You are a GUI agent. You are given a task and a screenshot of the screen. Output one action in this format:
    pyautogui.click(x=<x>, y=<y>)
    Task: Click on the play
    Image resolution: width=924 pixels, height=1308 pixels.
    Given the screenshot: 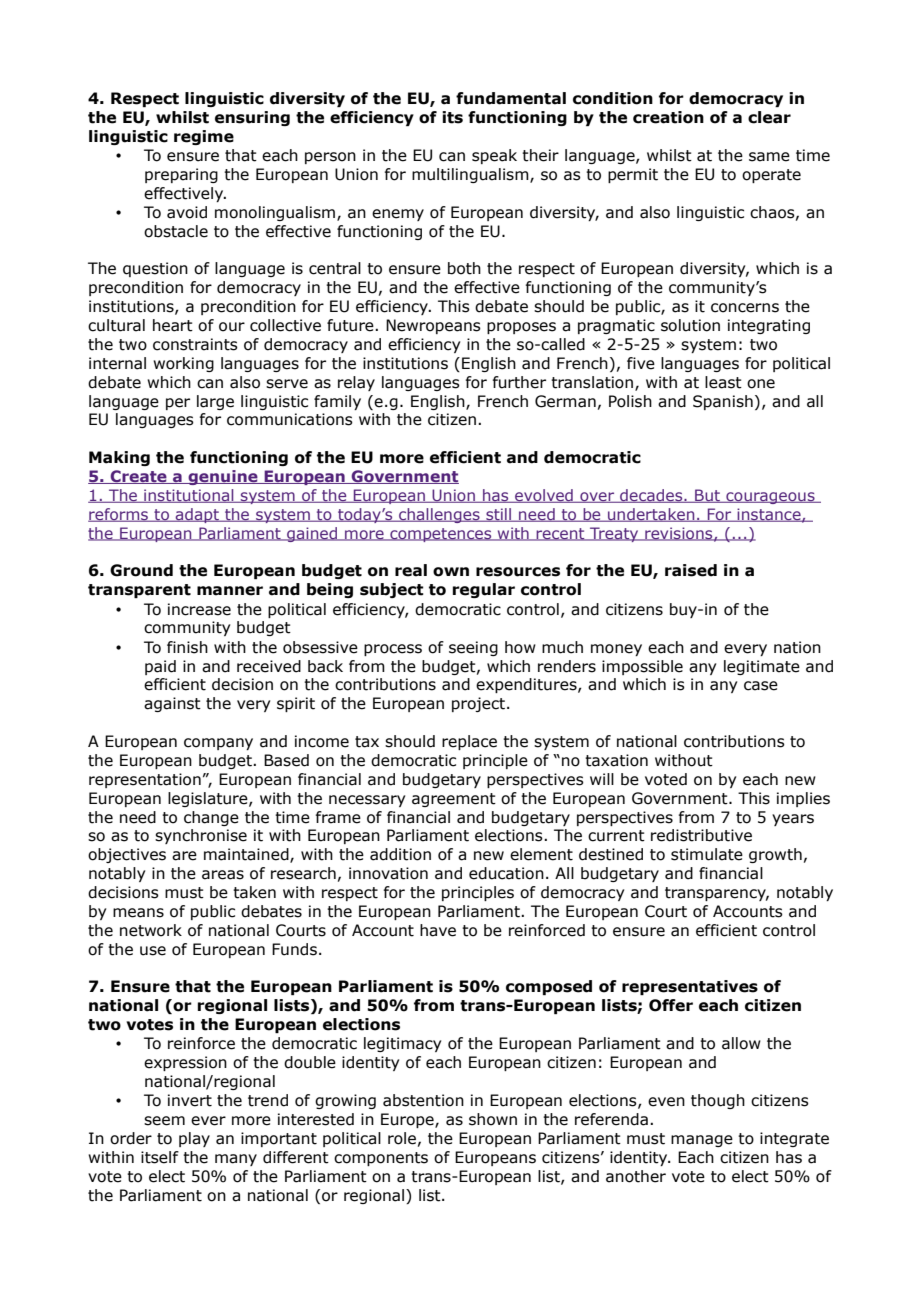 What is the action you would take?
    pyautogui.click(x=194, y=1139)
